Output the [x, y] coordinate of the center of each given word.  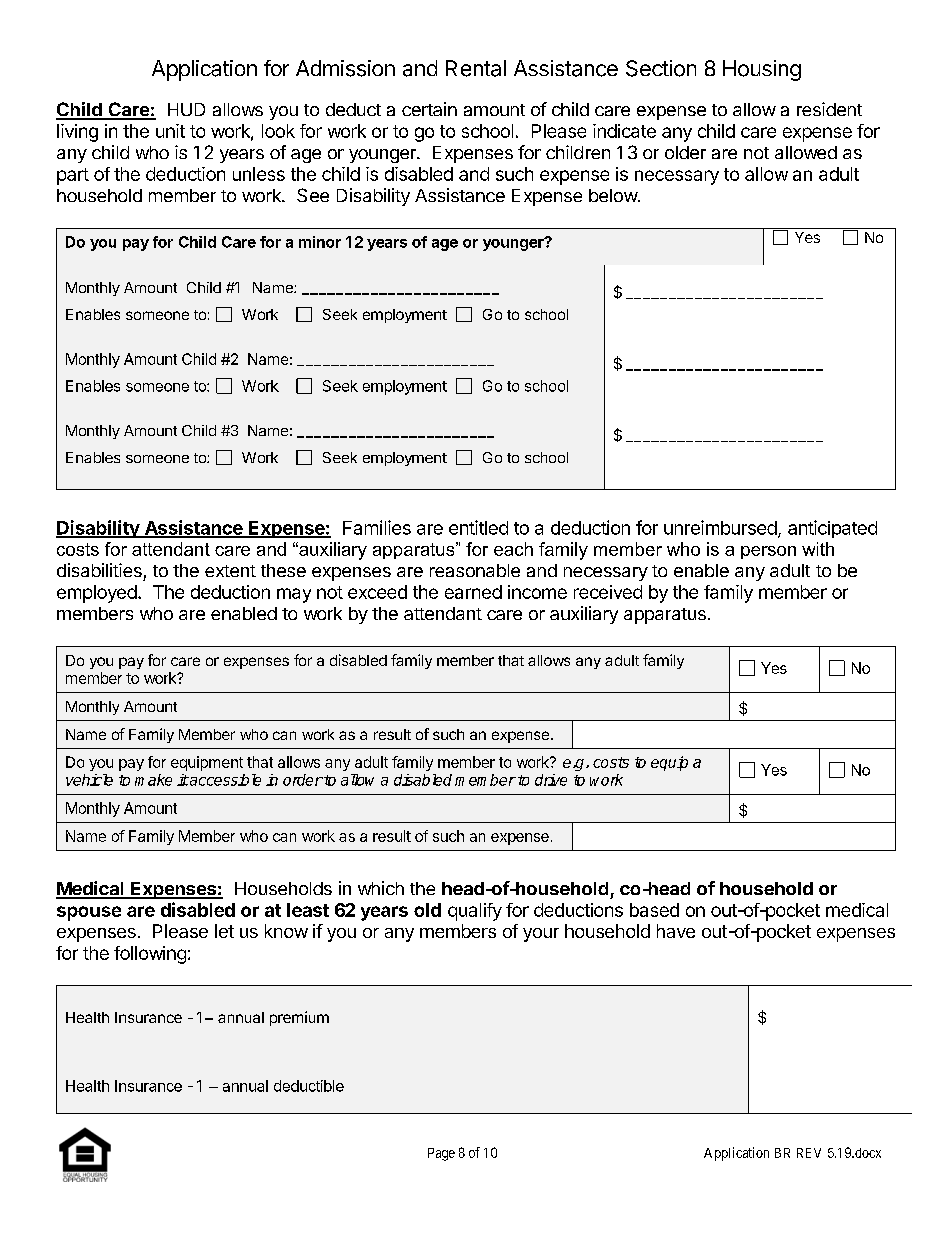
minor [320, 242]
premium [299, 1018]
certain [429, 109]
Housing [762, 70]
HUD [186, 109]
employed [97, 594]
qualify [475, 912]
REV [809, 1153]
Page [441, 1154]
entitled [478, 527]
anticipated [832, 529]
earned [473, 592]
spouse [89, 913]
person [768, 552]
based [654, 910]
